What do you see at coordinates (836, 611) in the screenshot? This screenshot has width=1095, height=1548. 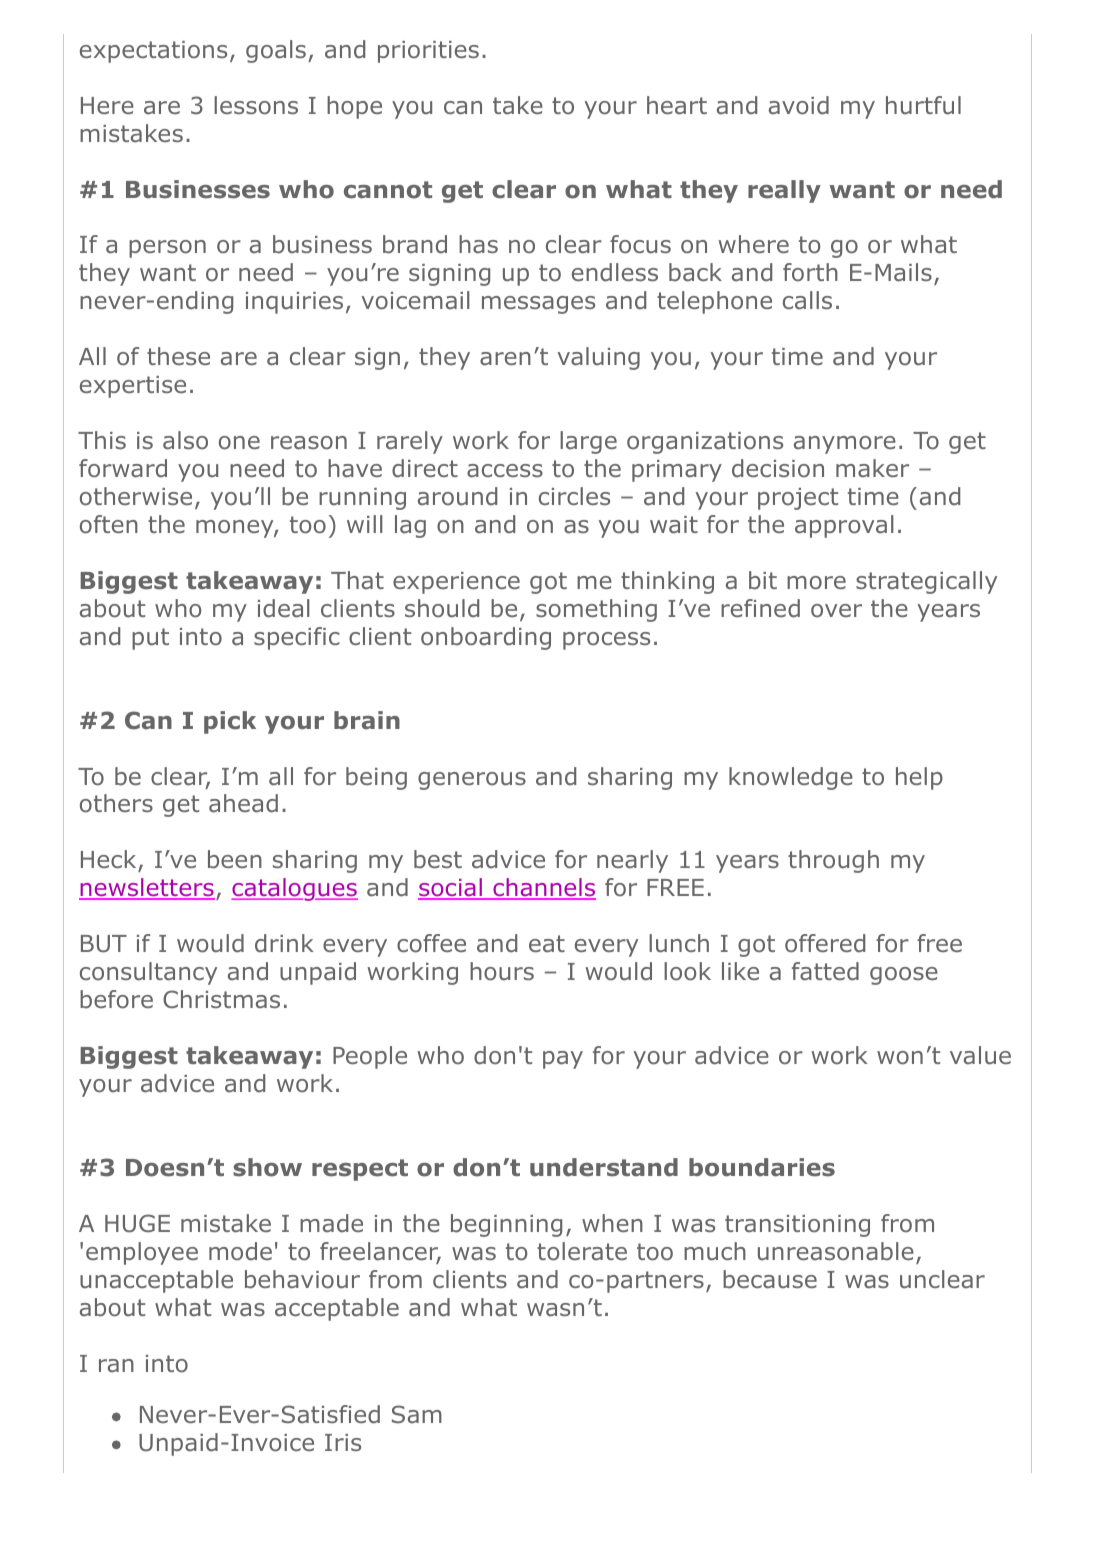 I see `over` at bounding box center [836, 611].
